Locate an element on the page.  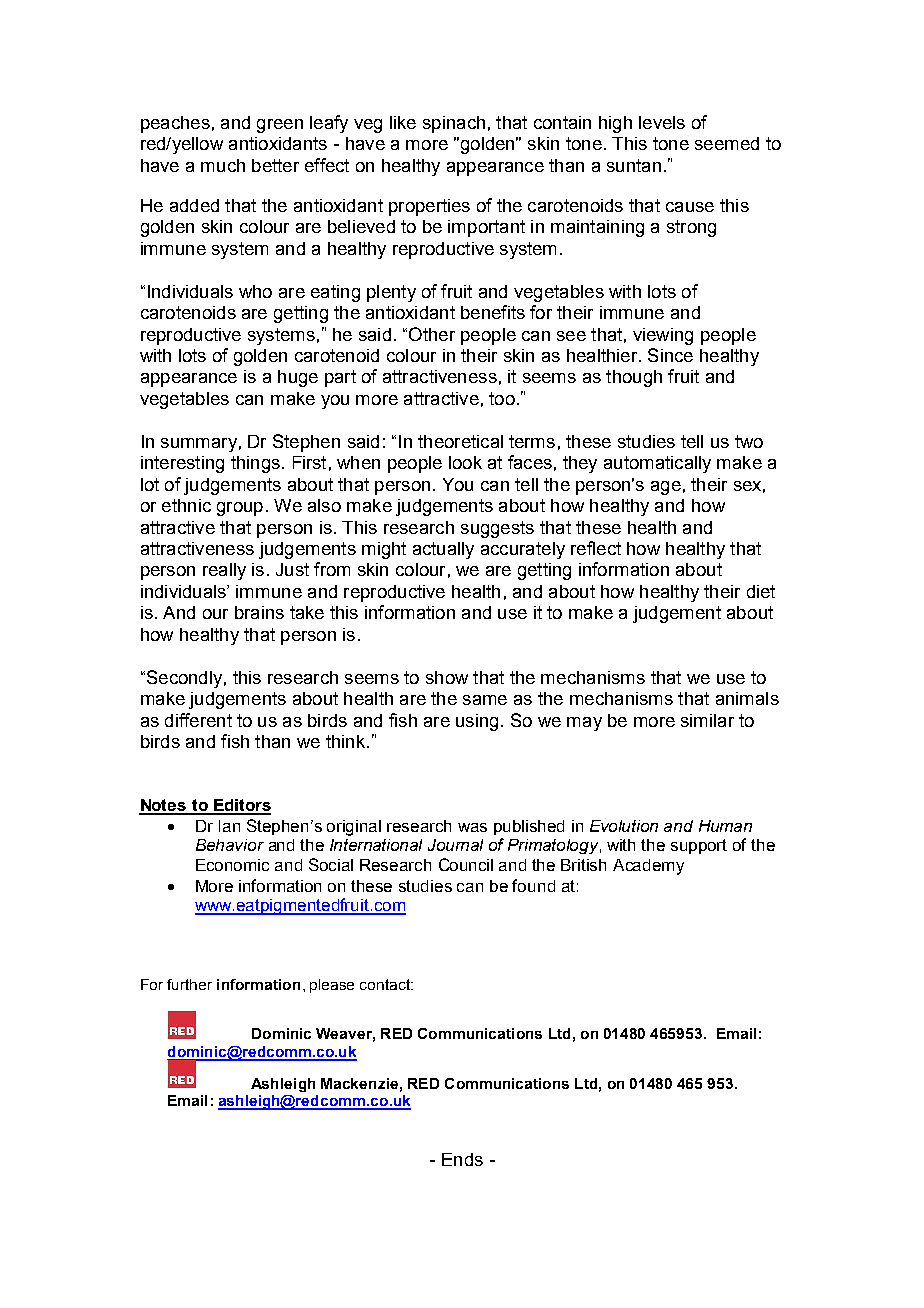
age is located at coordinates (666, 488).
